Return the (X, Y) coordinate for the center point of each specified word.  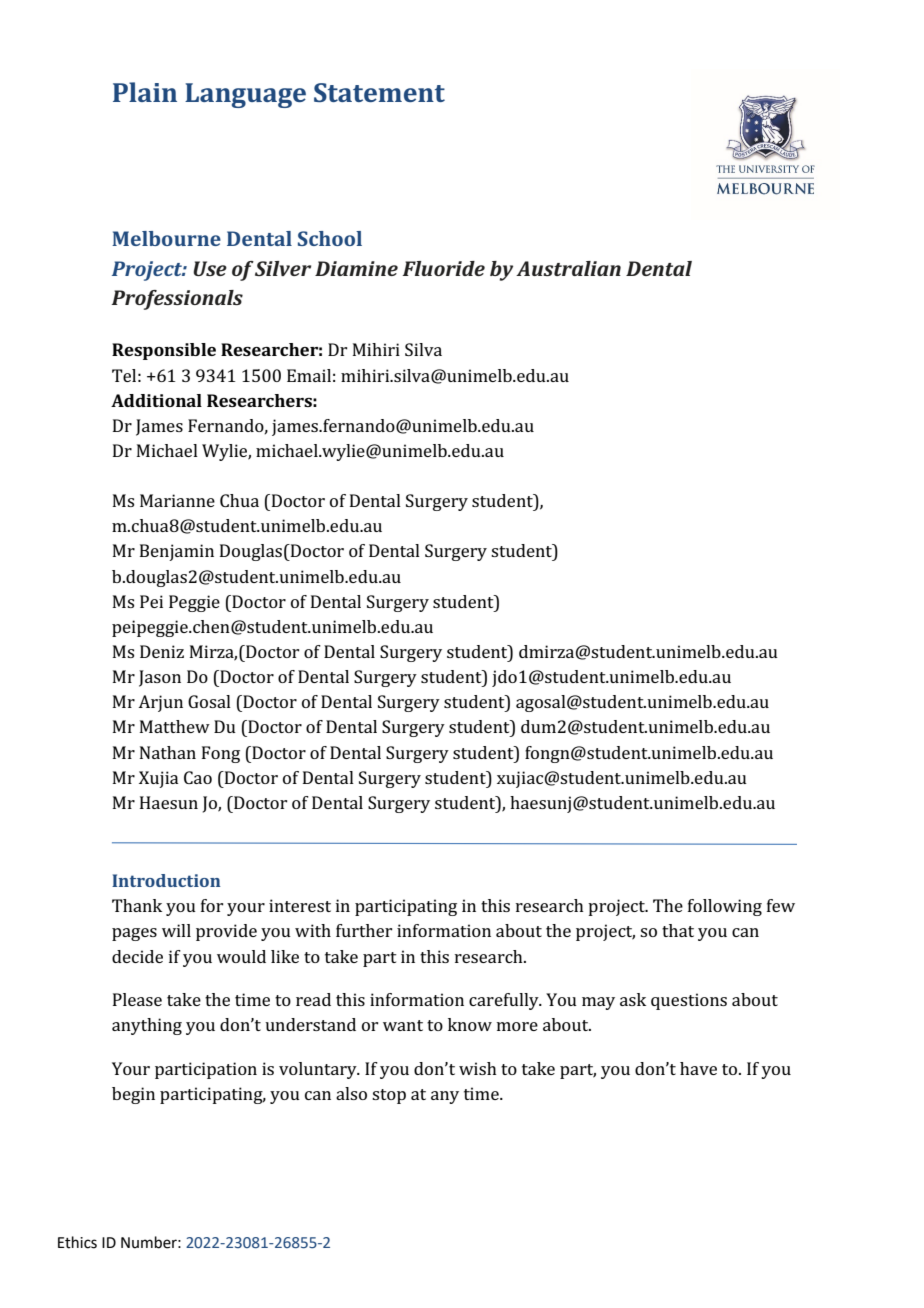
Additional (156, 400)
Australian (568, 268)
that (678, 930)
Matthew (175, 726)
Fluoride (443, 268)
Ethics (77, 1242)
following (725, 907)
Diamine (356, 268)
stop (389, 1096)
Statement (379, 92)
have (698, 1068)
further (364, 930)
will (176, 930)
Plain (145, 92)
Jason (160, 678)
